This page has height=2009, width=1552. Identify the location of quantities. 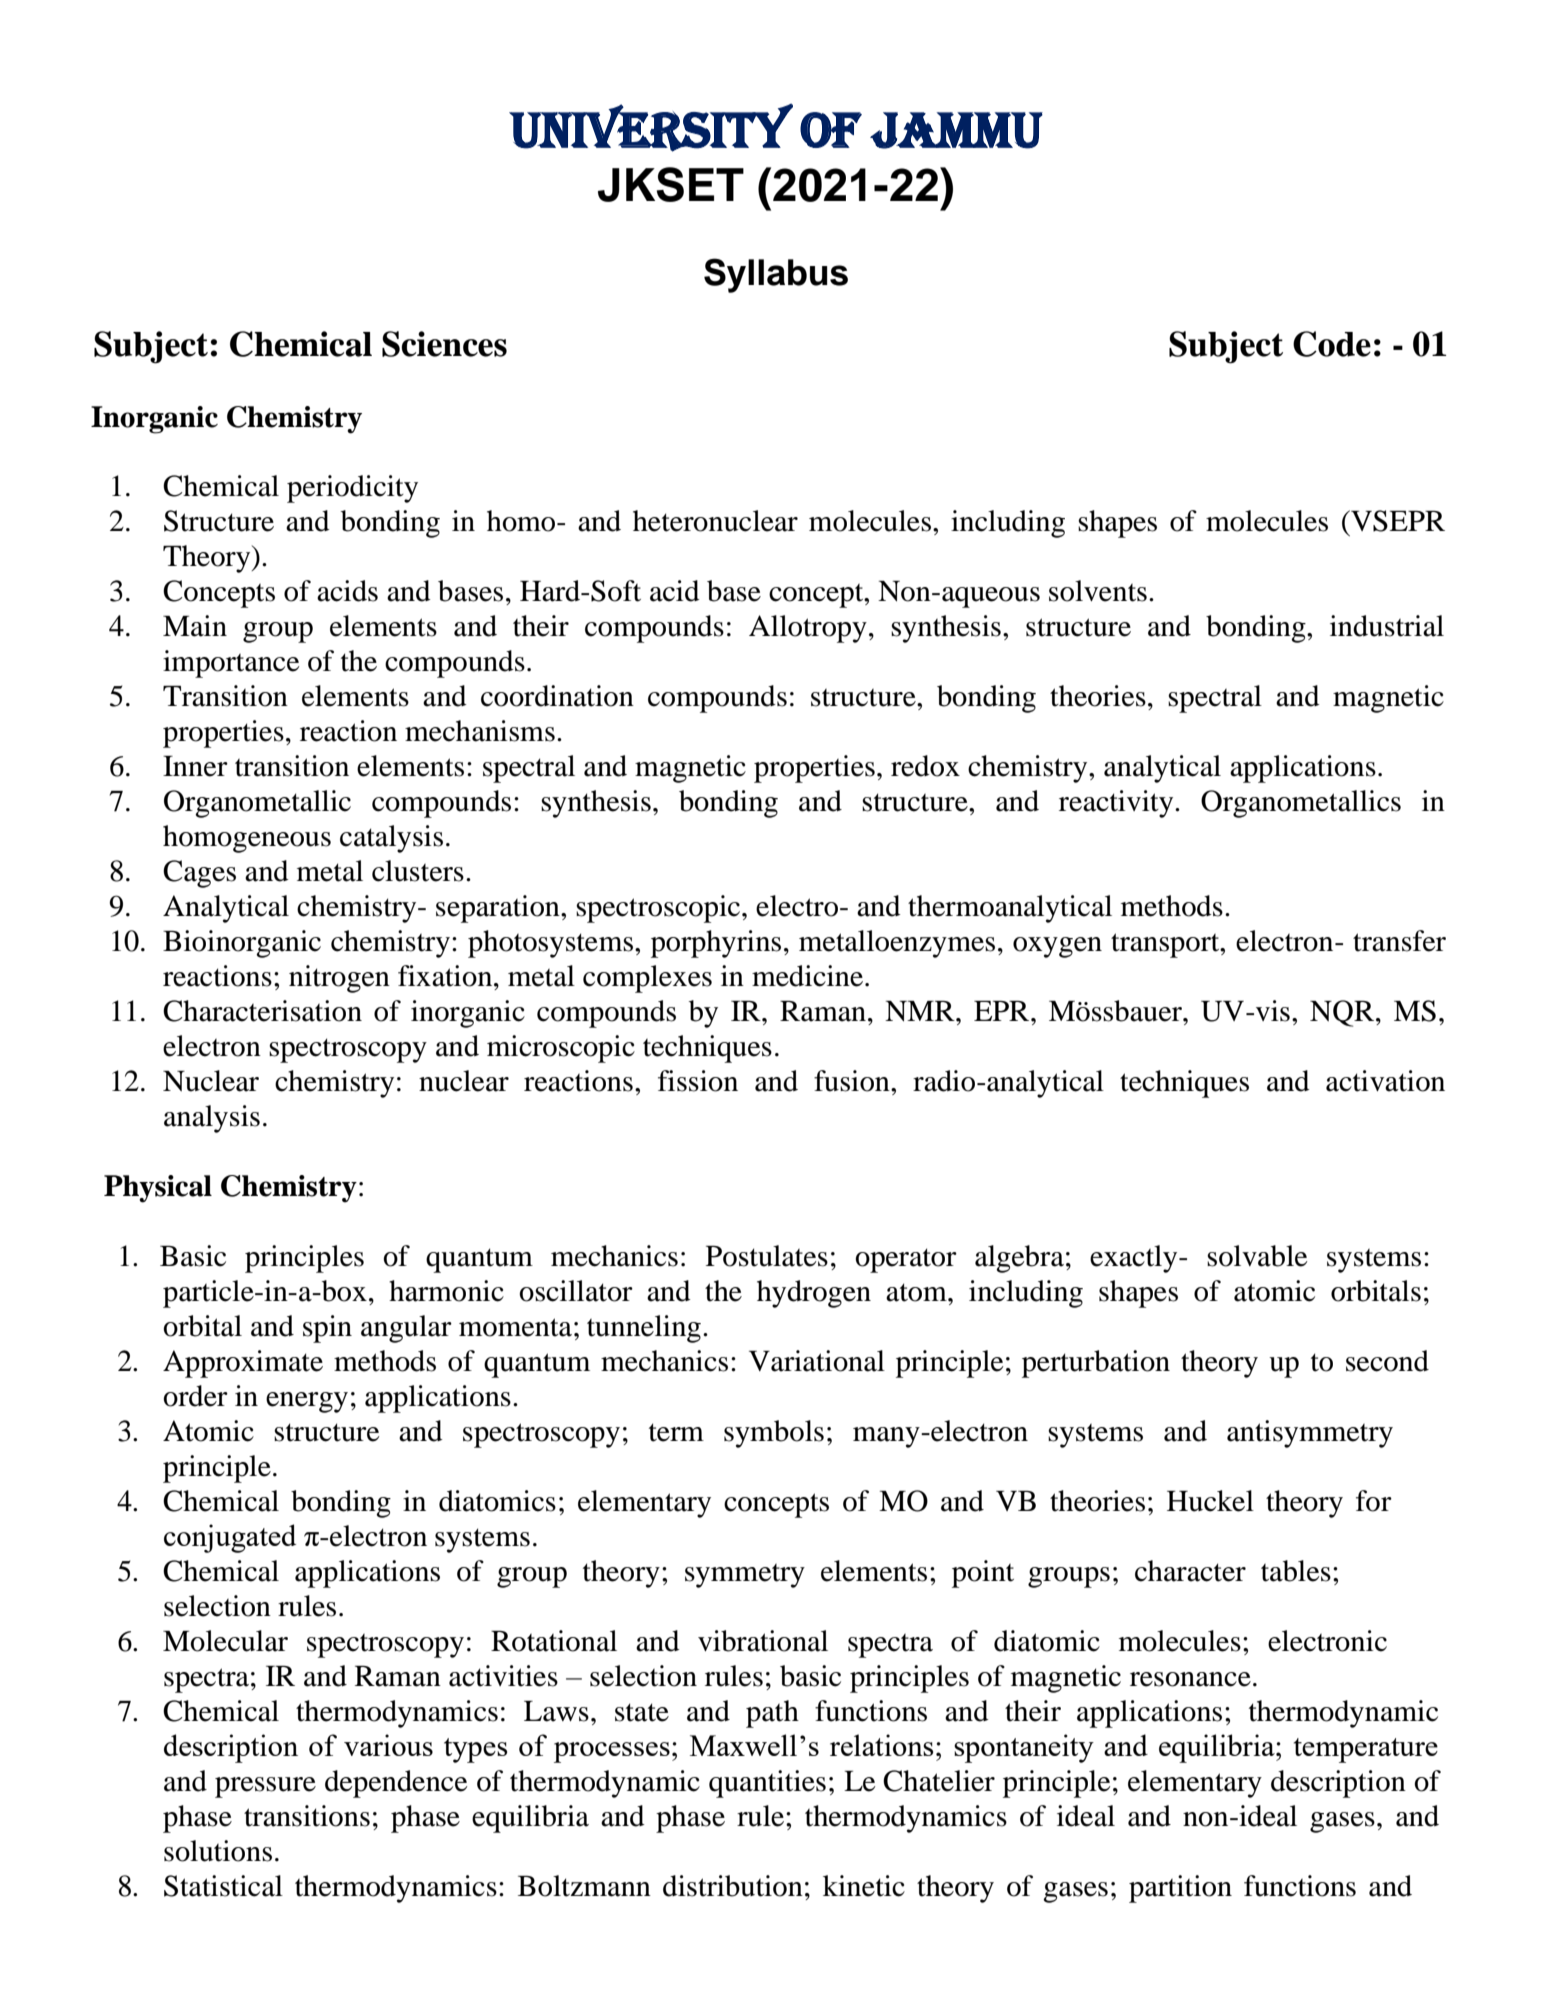
(767, 1784).
